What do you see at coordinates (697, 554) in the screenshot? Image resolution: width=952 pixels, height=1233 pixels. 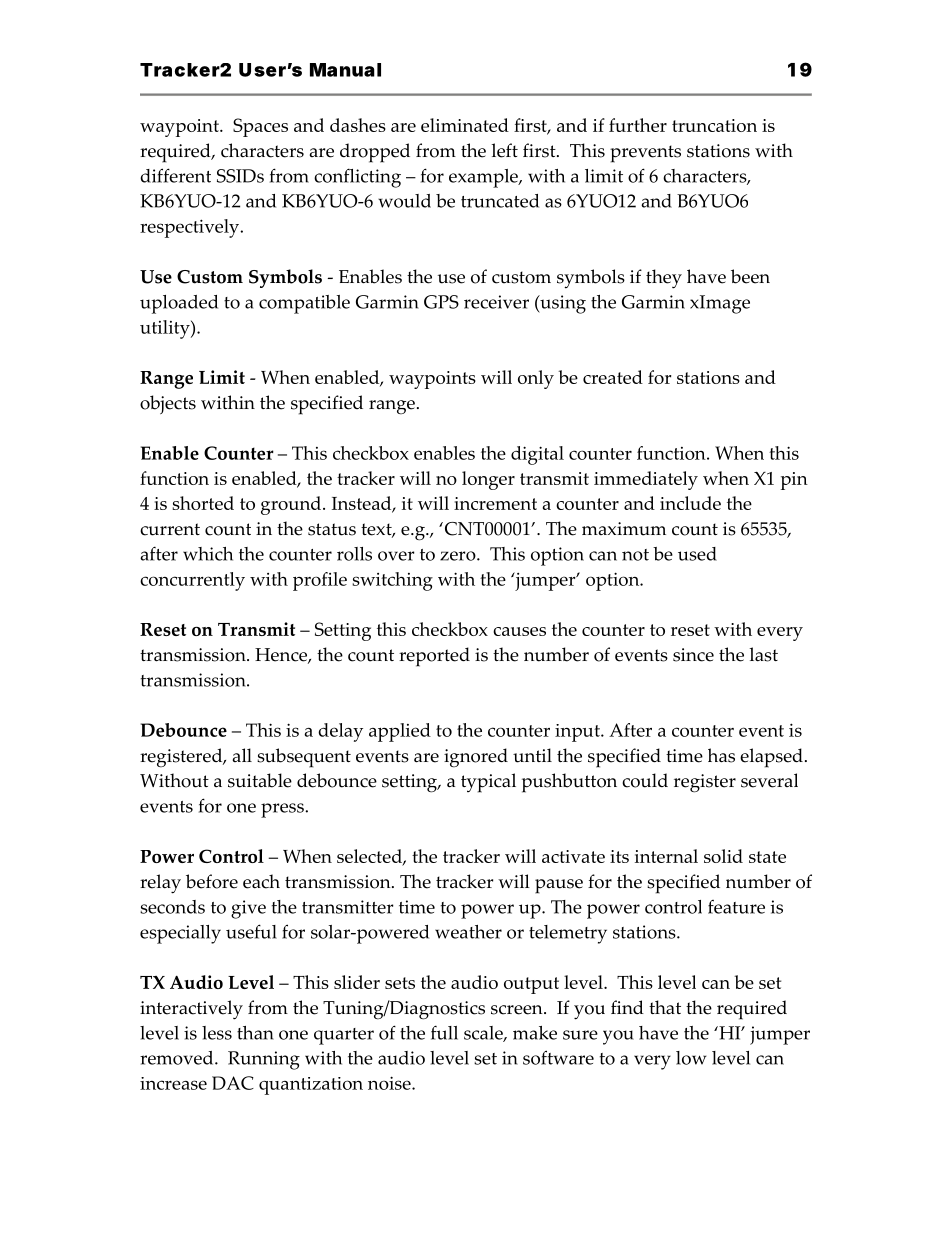 I see `used` at bounding box center [697, 554].
